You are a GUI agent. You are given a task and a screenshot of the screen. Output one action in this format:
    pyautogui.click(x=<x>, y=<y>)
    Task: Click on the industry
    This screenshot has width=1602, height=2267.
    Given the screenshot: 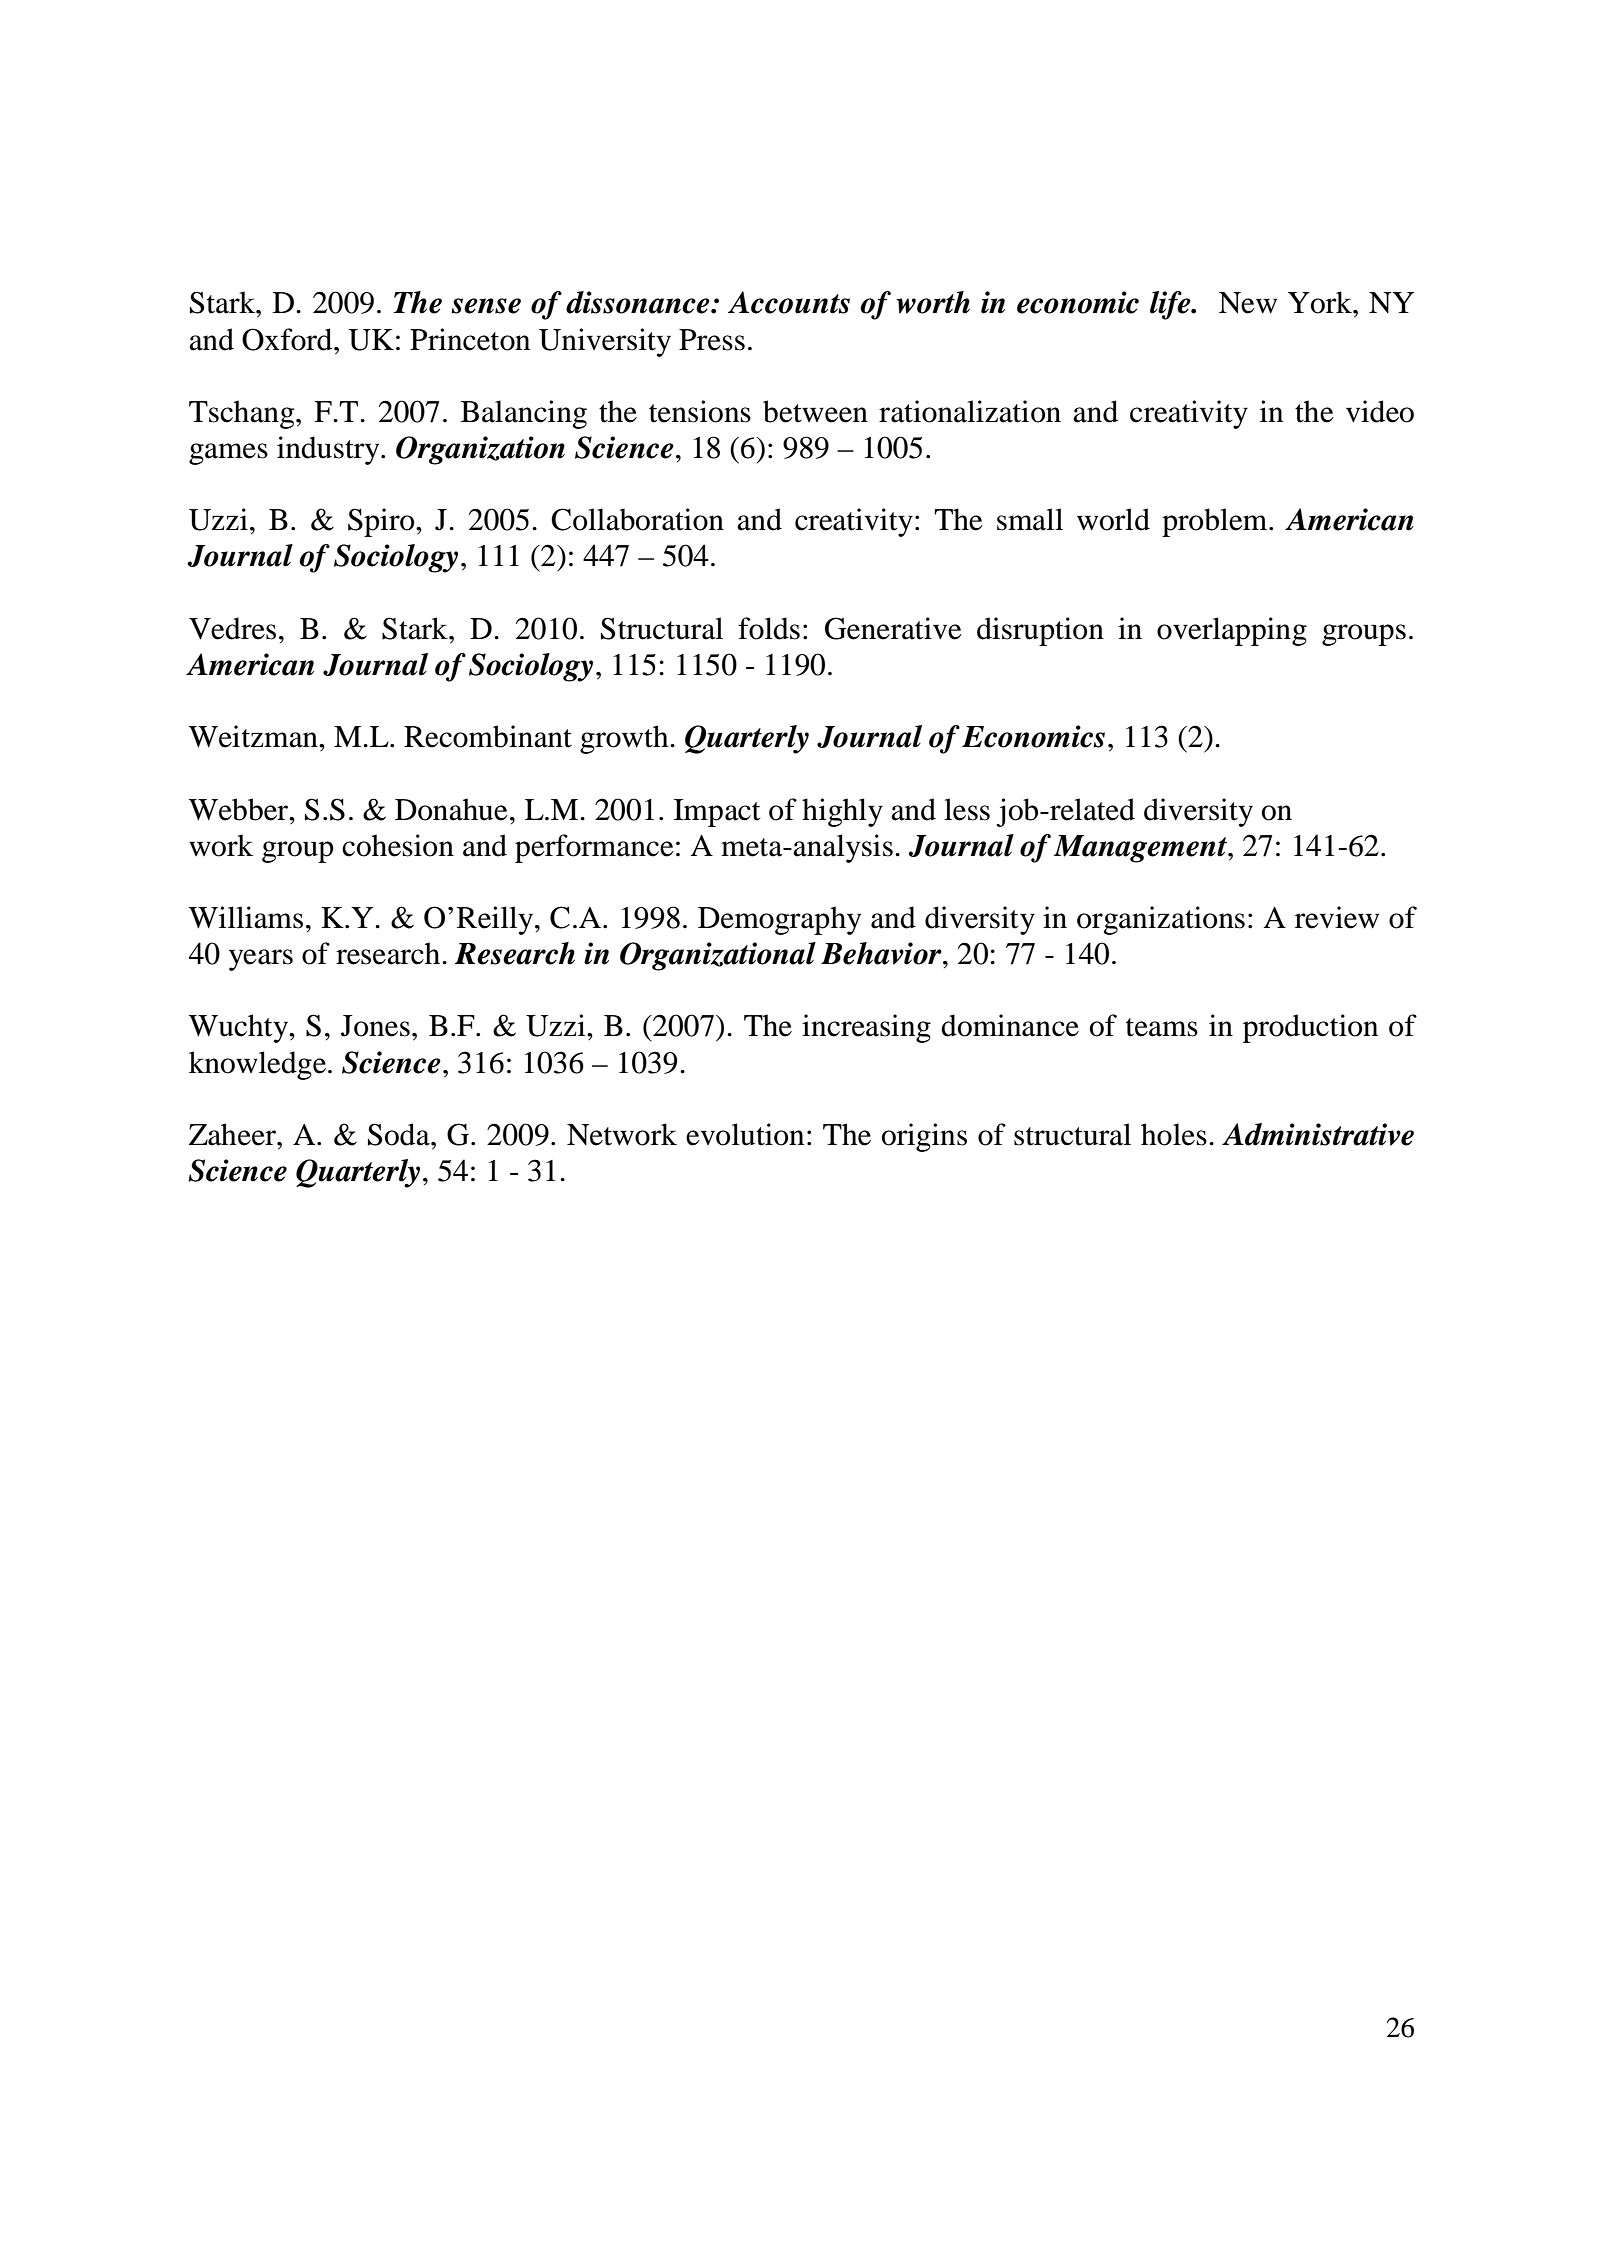 What is the action you would take?
    pyautogui.click(x=329, y=450)
